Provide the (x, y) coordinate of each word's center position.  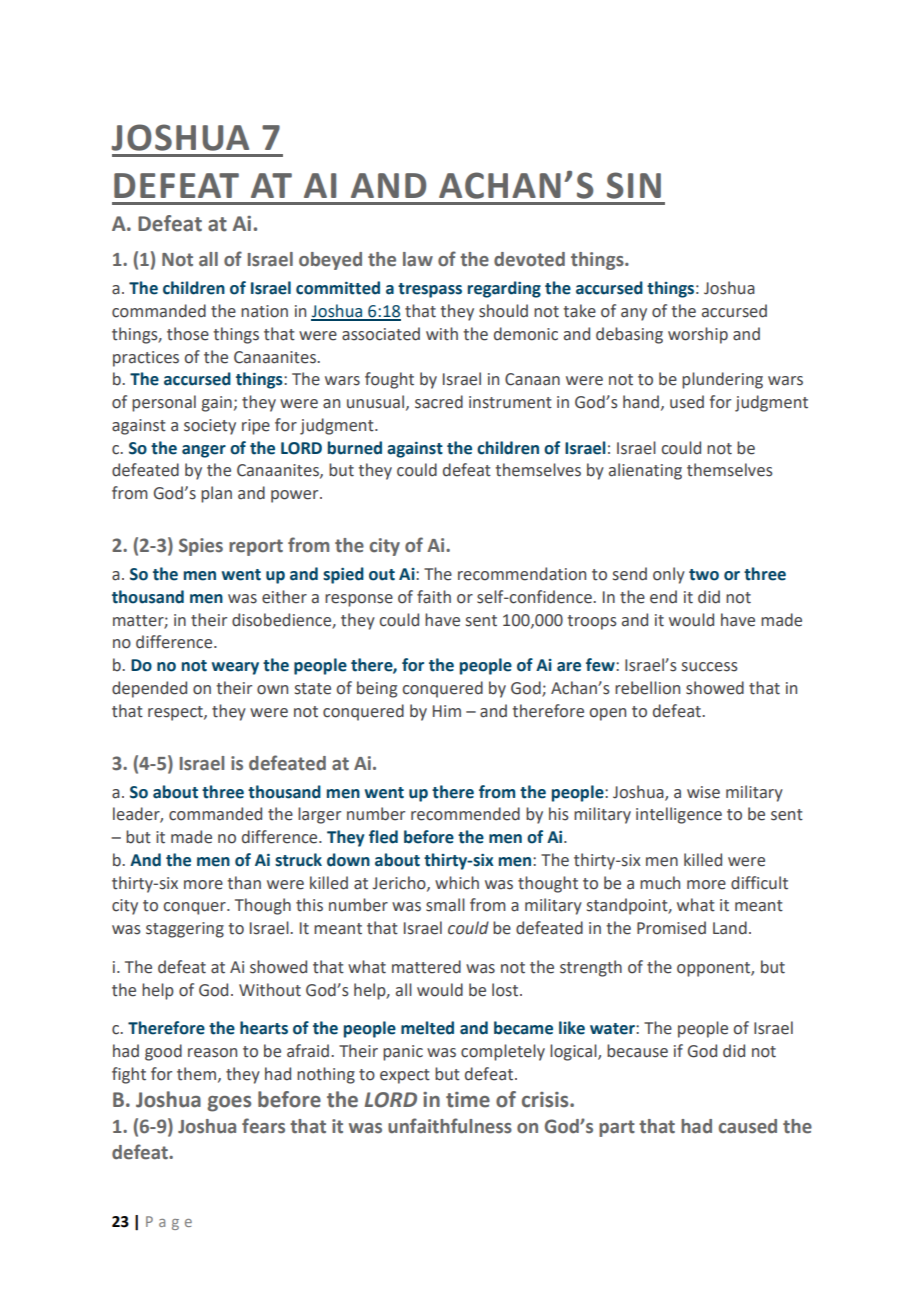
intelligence (679, 815)
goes (229, 1104)
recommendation (522, 574)
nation (264, 311)
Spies (201, 547)
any (634, 314)
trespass (430, 290)
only (669, 575)
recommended (465, 814)
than (244, 883)
